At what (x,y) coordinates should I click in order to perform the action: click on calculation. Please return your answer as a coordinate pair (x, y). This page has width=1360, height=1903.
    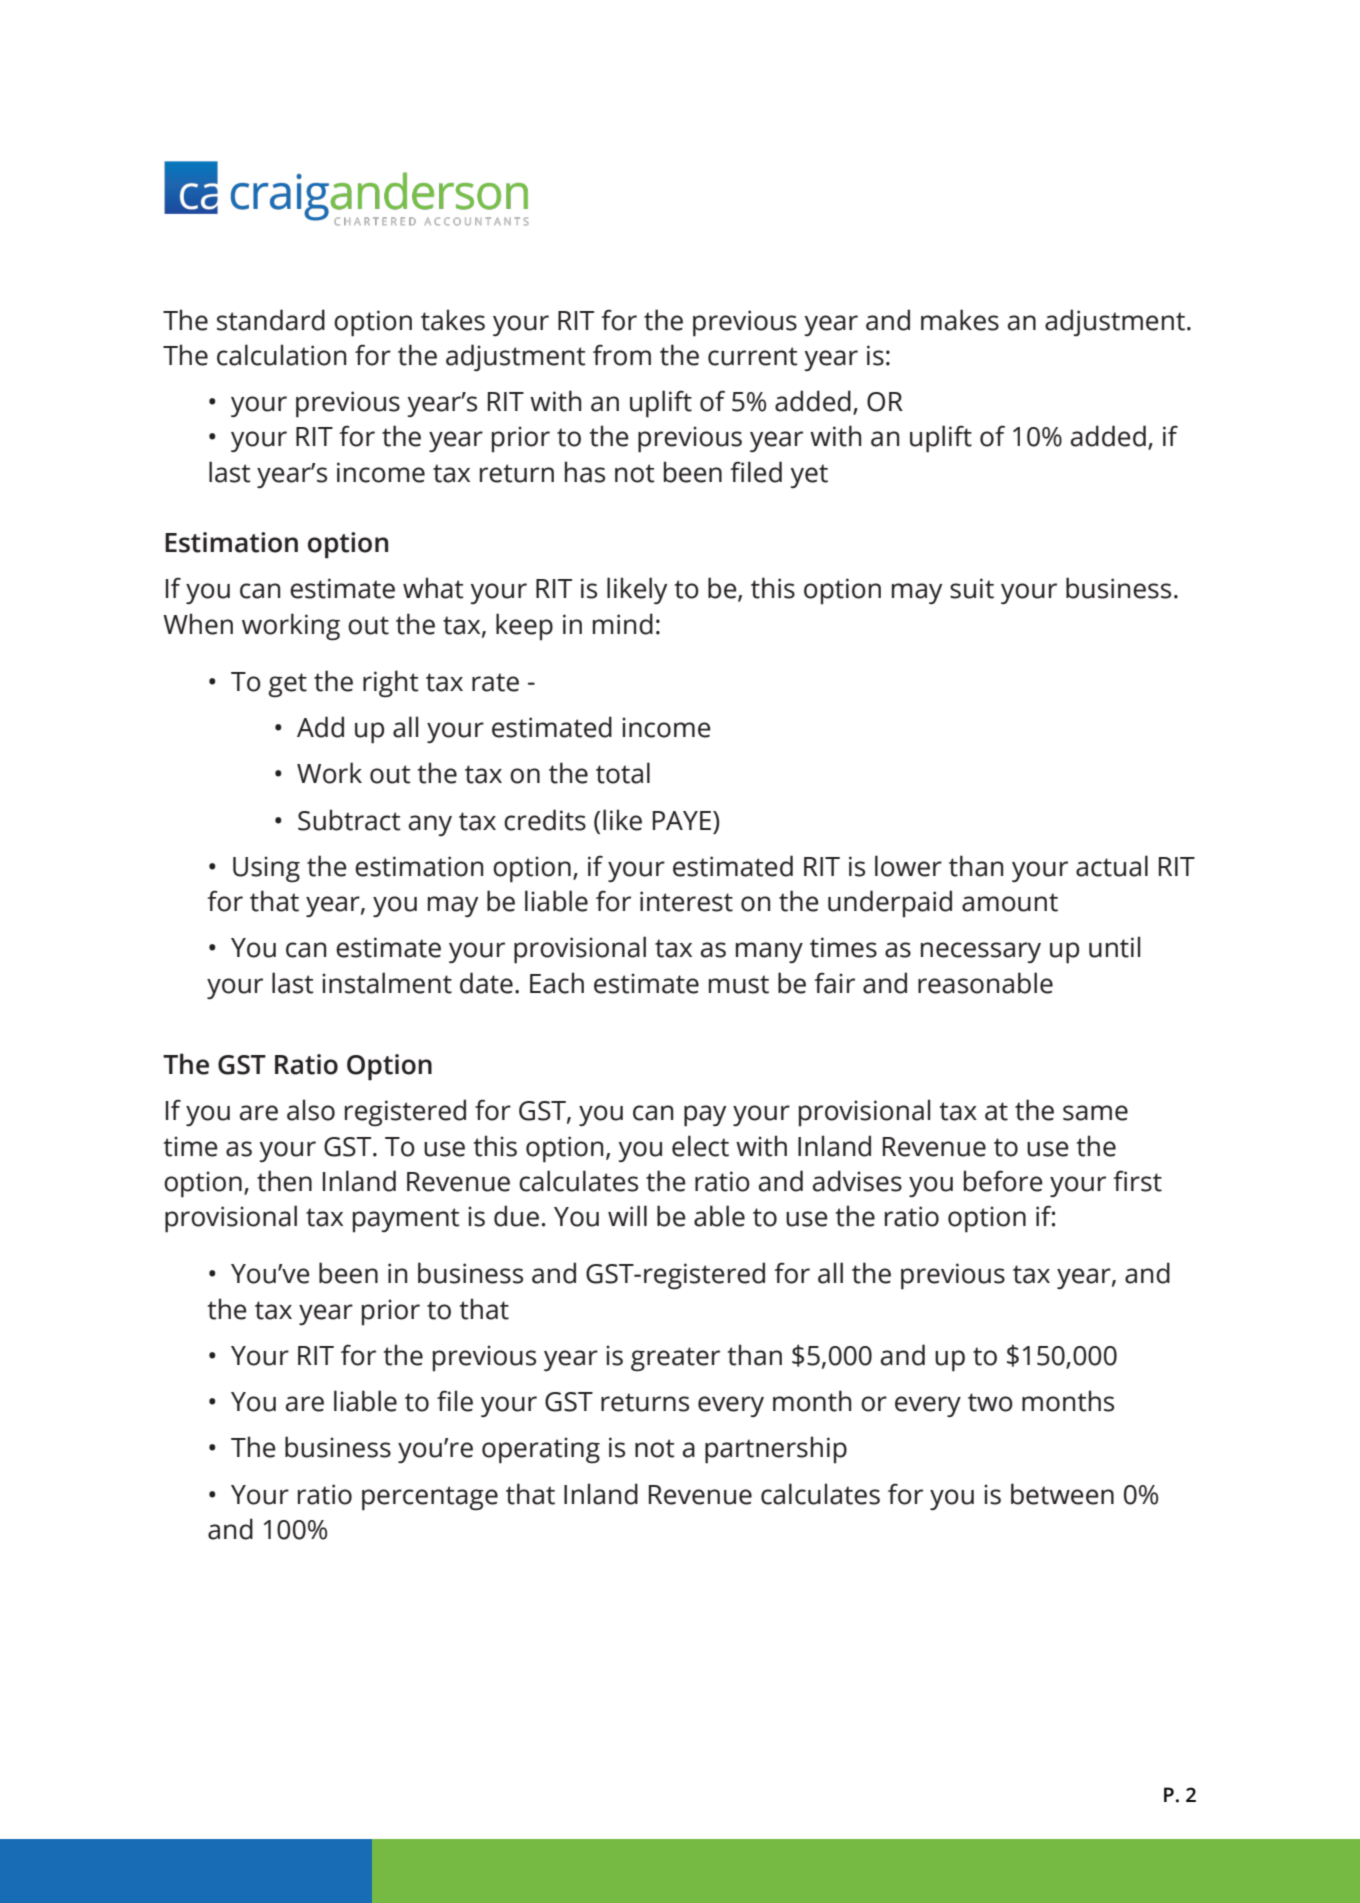
    Looking at the image, I should click on (281, 355).
